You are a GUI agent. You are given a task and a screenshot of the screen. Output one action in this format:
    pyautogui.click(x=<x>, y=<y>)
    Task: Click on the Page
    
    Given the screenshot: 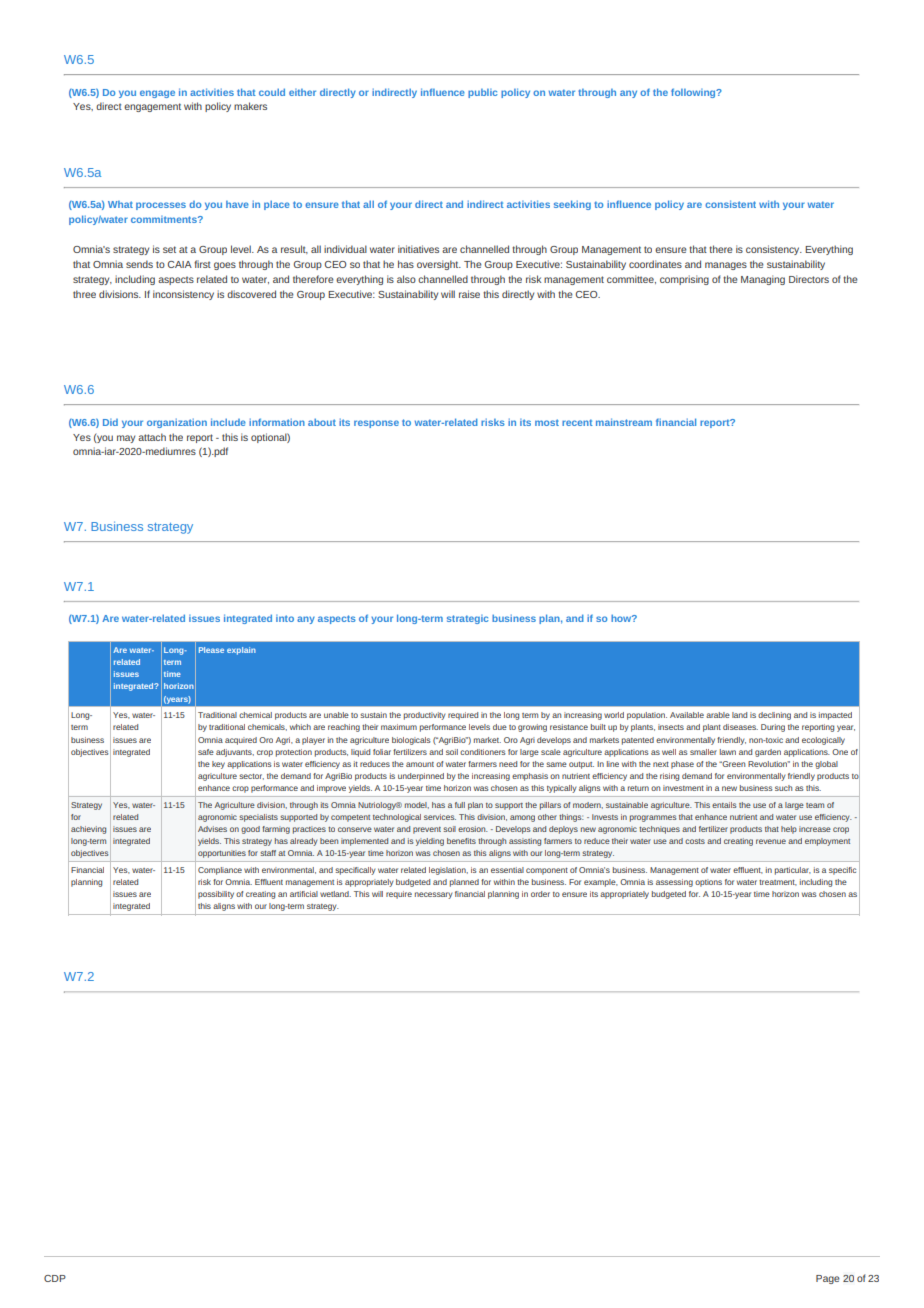 What is the action you would take?
    pyautogui.click(x=828, y=1279)
